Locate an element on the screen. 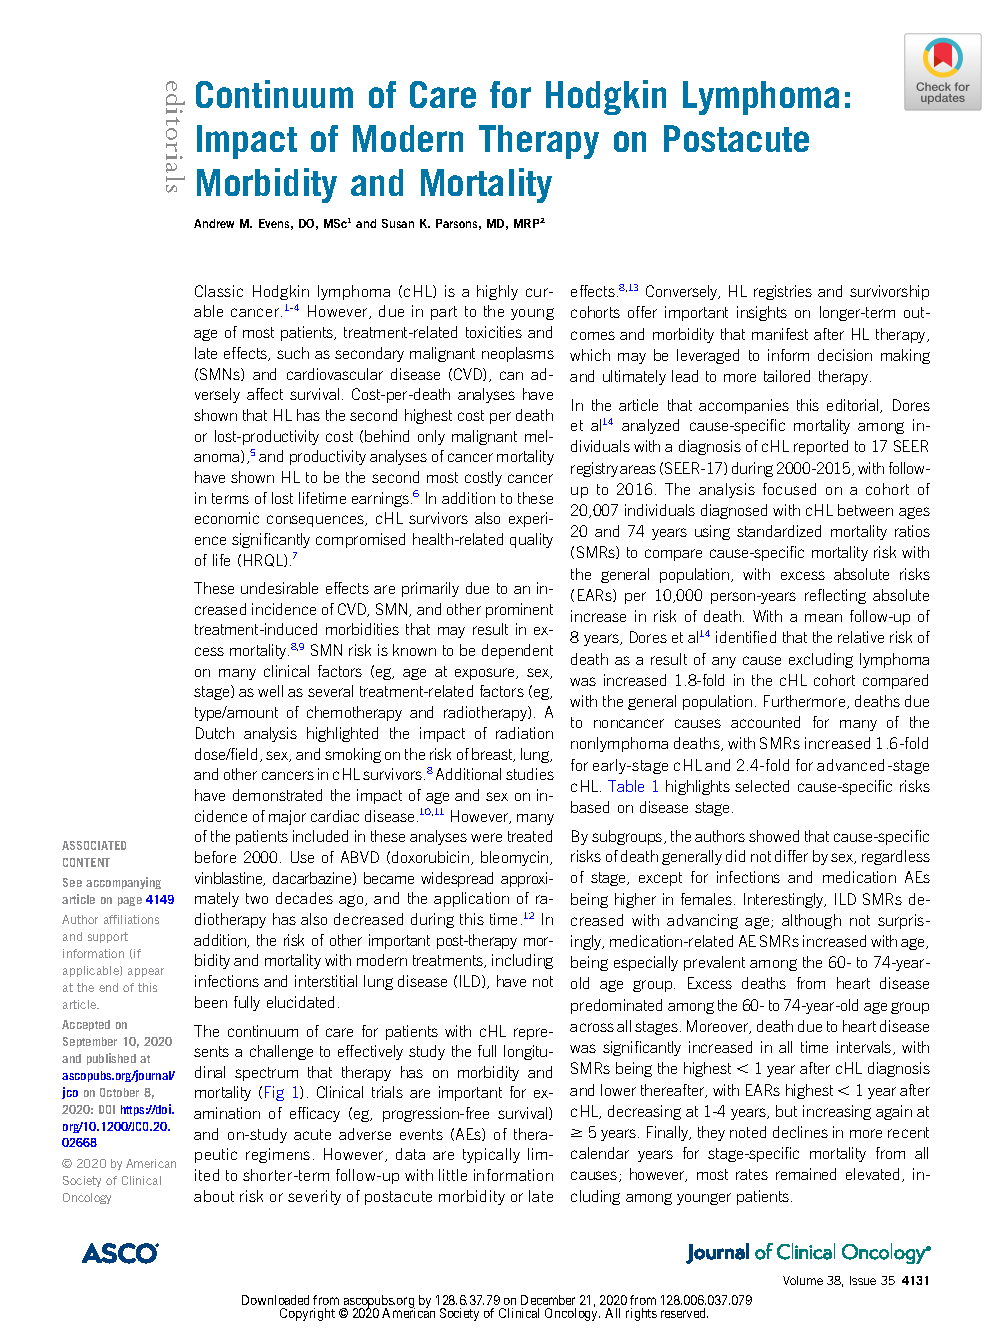 The width and height of the screenshot is (993, 1329). highly is located at coordinates (497, 292).
